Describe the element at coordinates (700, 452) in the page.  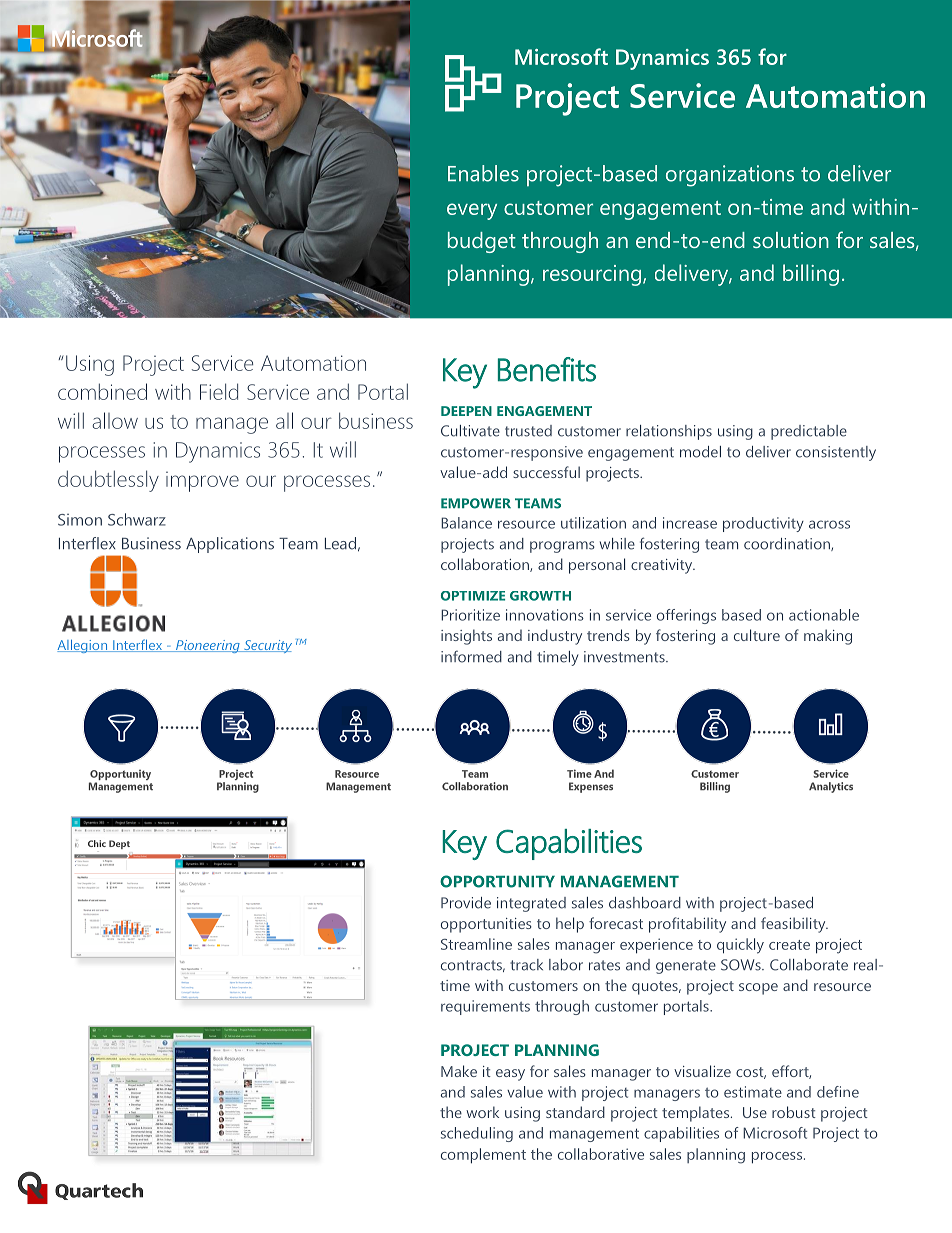
I see `model` at that location.
